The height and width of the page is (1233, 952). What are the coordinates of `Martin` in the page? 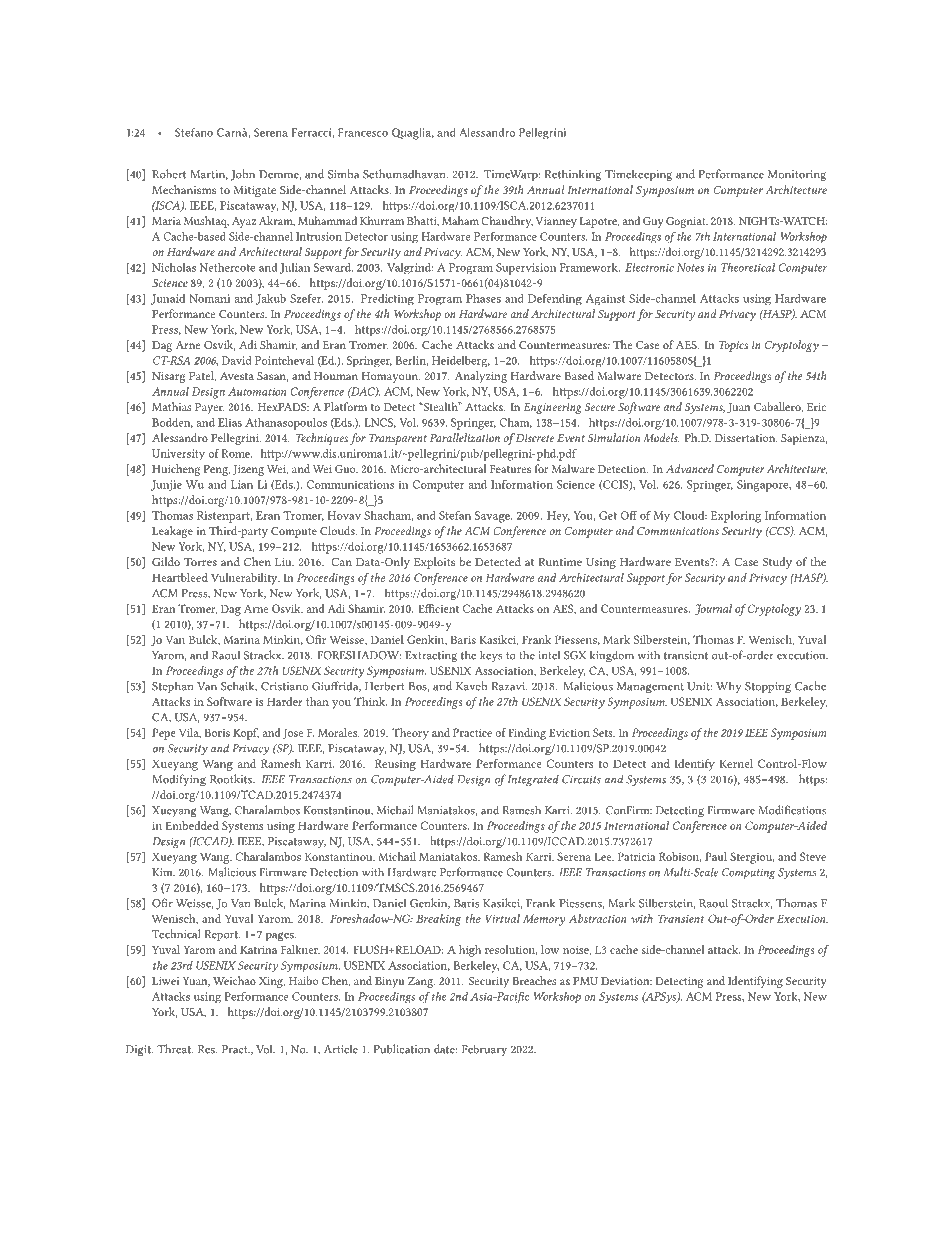 It's located at (209, 175).
